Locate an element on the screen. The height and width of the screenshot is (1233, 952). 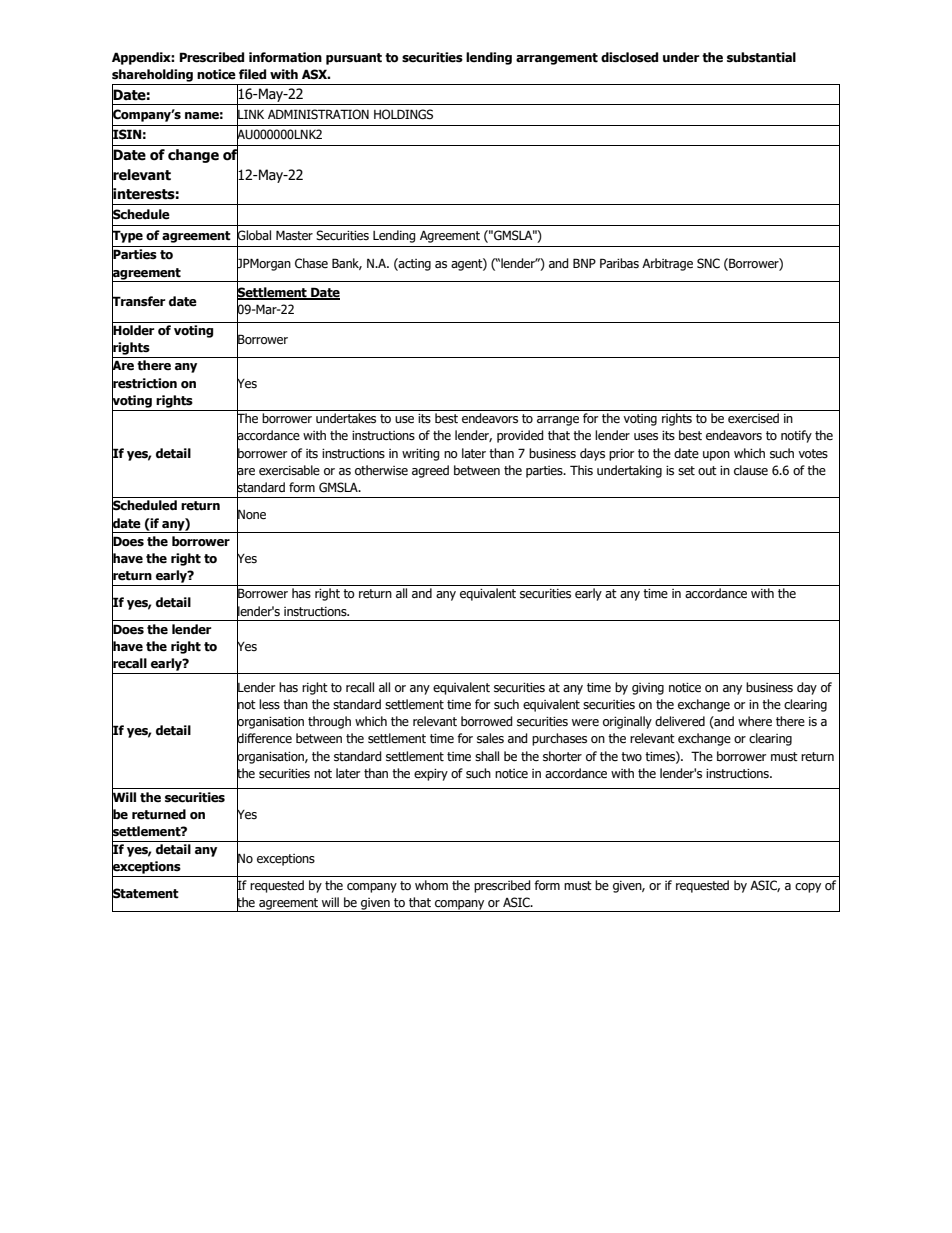
agreed is located at coordinates (430, 471).
